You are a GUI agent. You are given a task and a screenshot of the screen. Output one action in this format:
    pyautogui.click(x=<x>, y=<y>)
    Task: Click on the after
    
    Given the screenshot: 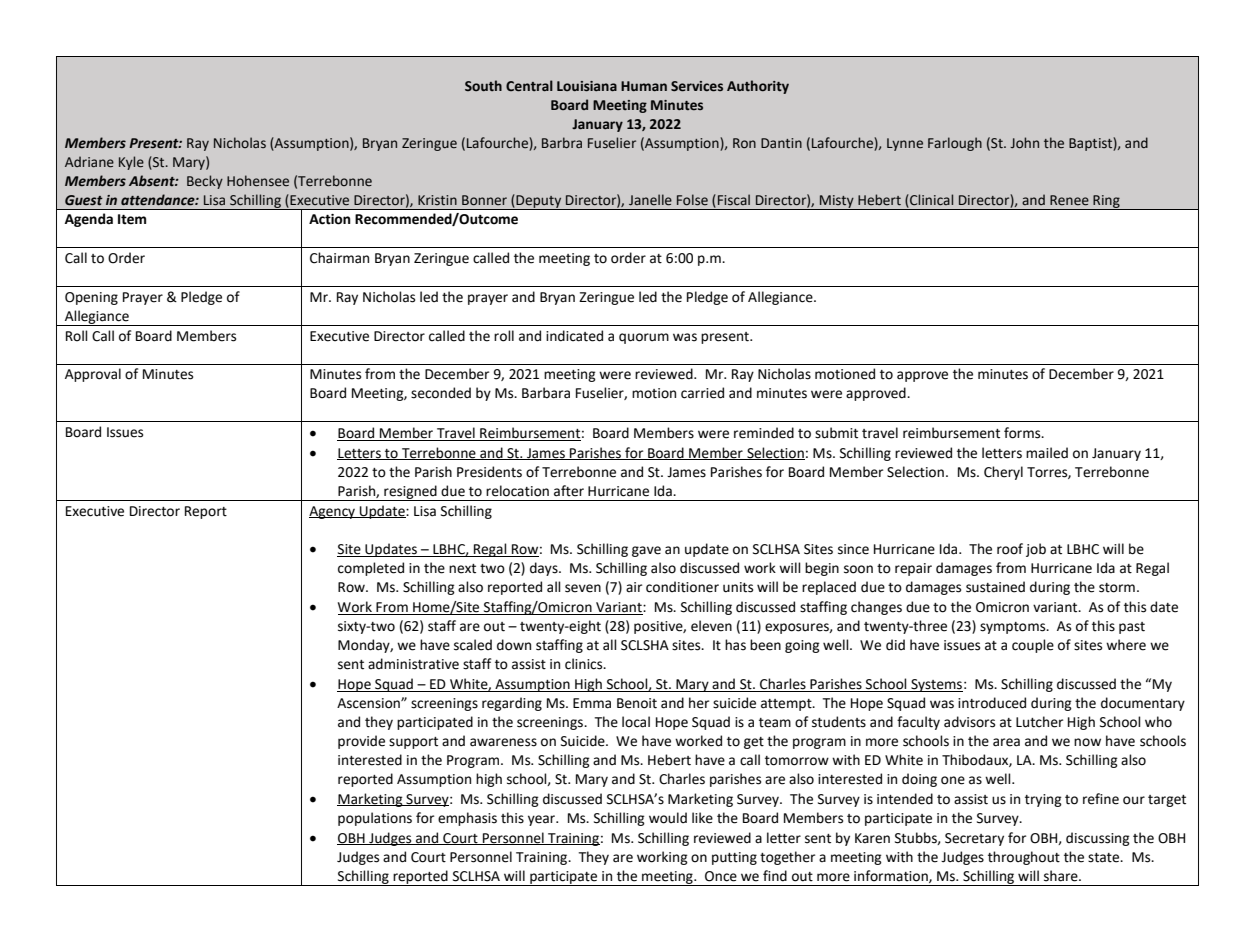 What is the action you would take?
    pyautogui.click(x=569, y=491)
